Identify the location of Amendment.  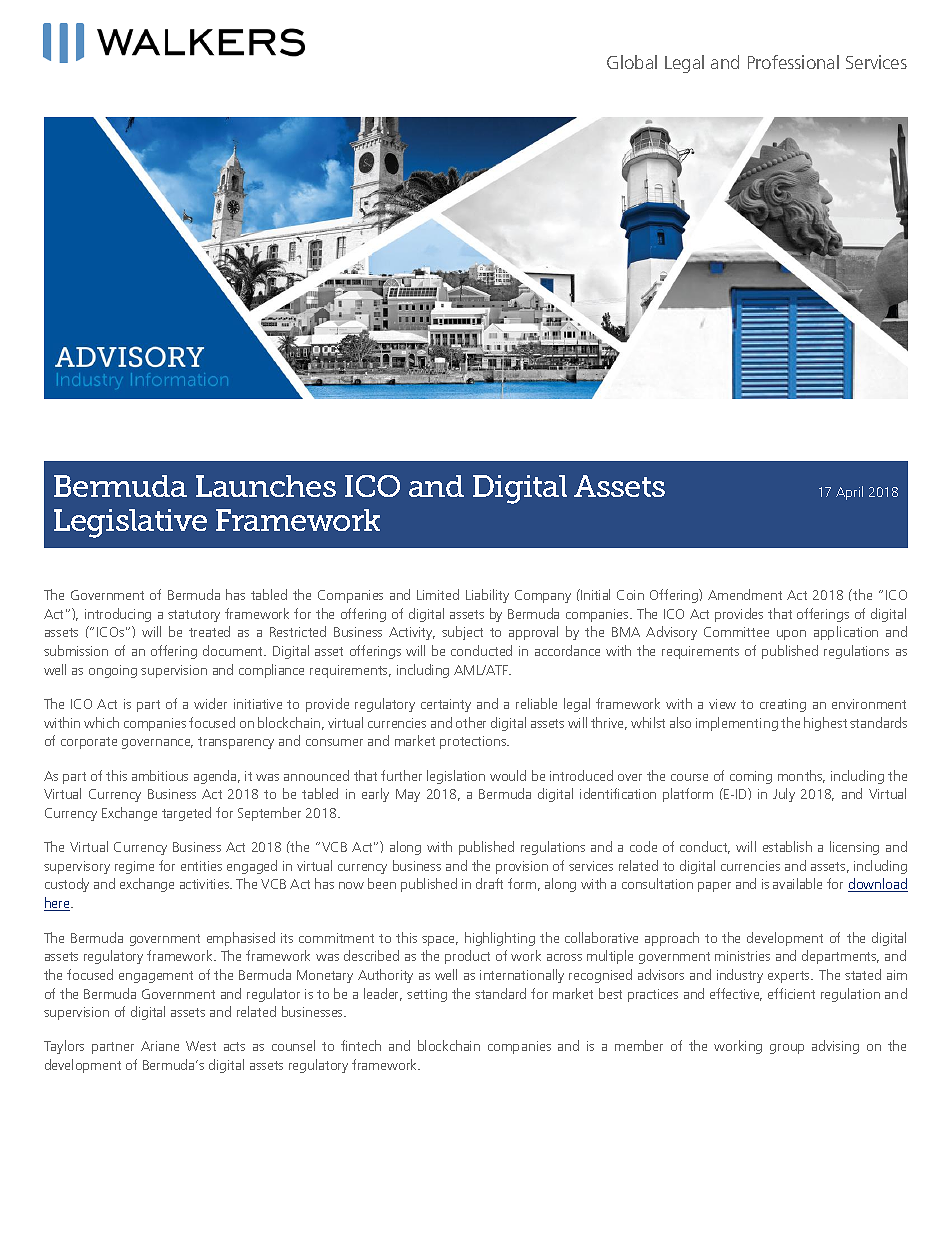
(745, 594).
